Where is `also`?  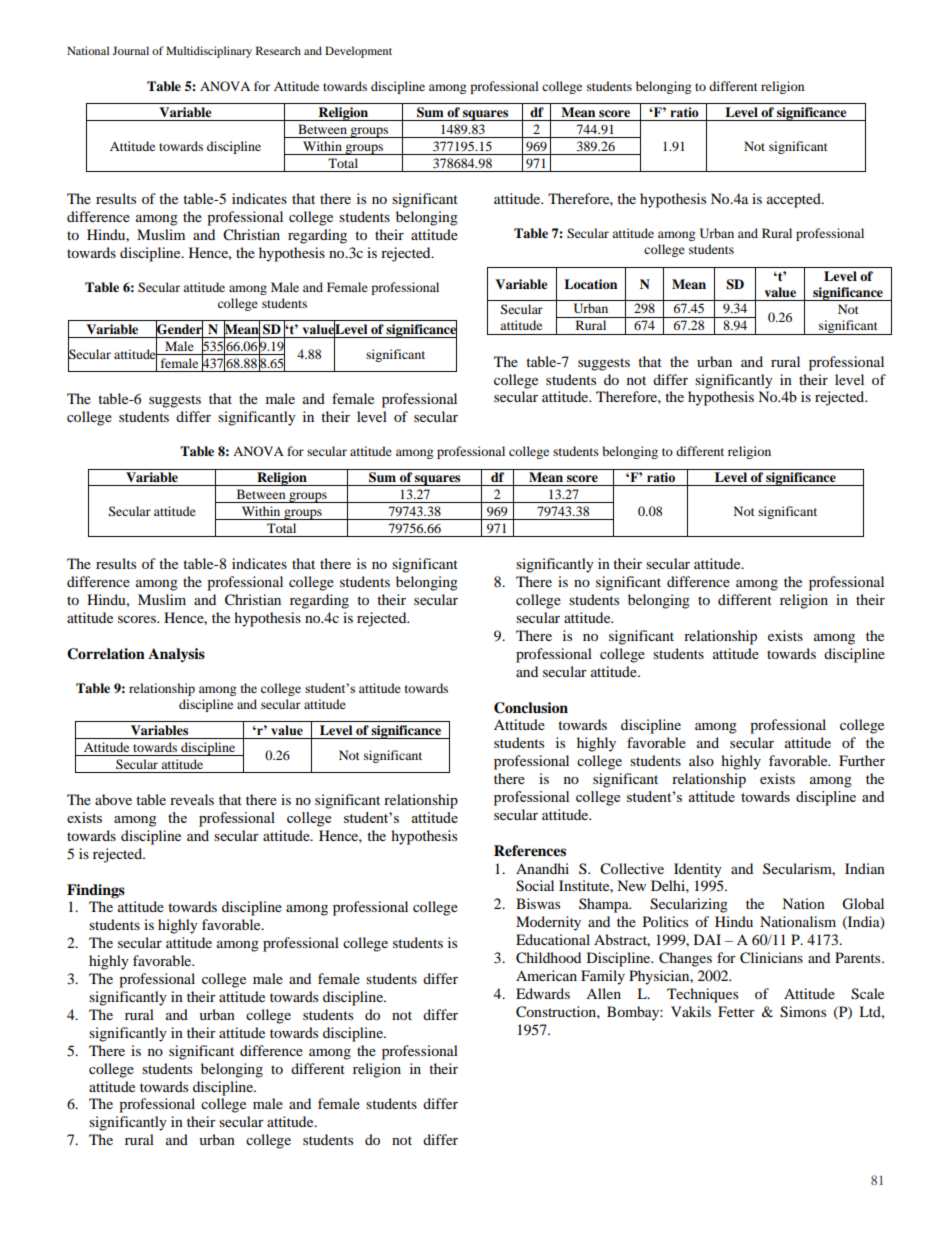
also is located at coordinates (701, 760).
